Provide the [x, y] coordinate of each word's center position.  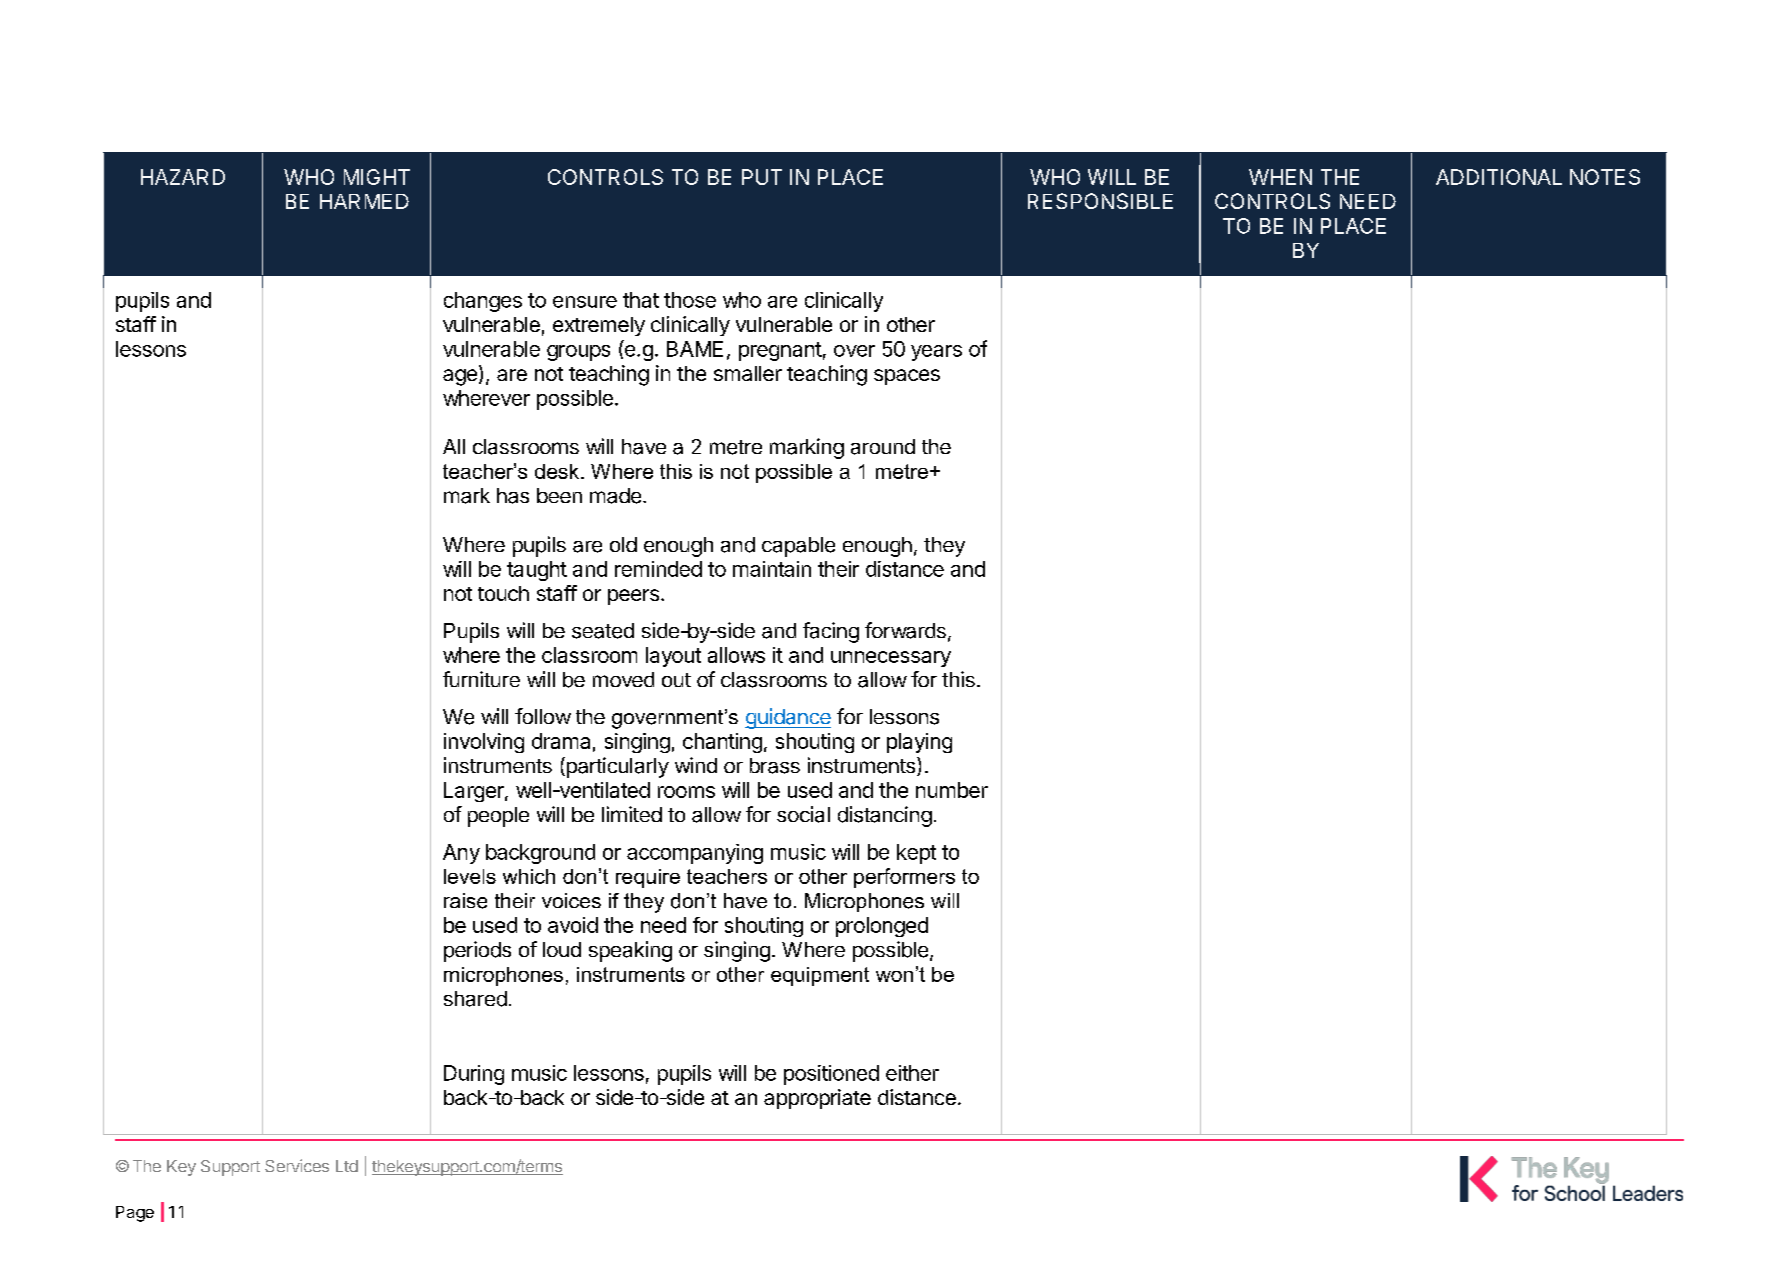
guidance [788, 718]
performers [904, 878]
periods [477, 951]
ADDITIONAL [1499, 177]
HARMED [364, 201]
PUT [762, 177]
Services [297, 1165]
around [883, 447]
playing [919, 743]
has [513, 496]
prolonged [882, 927]
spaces [907, 377]
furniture [481, 679]
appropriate [817, 1099]
